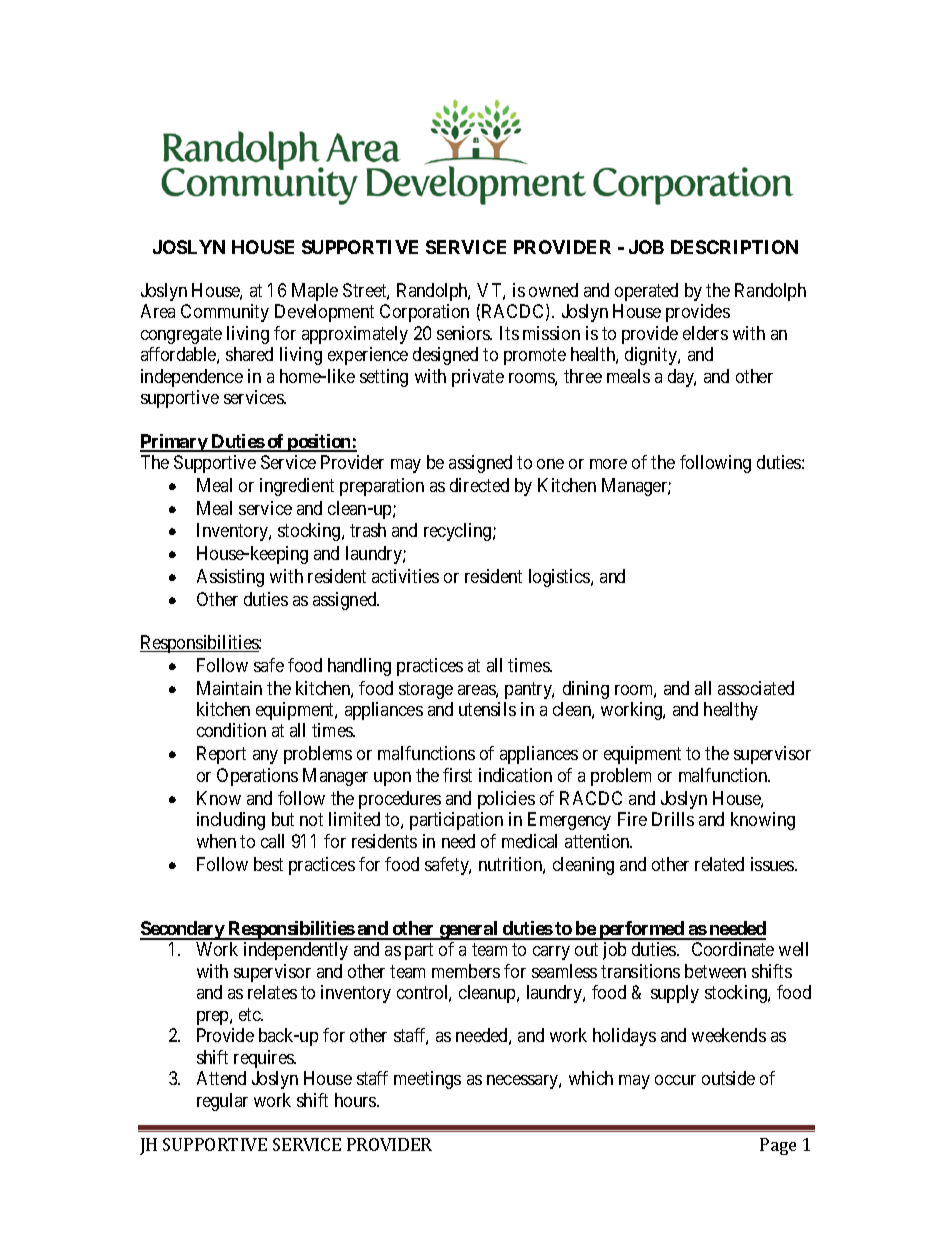 Image resolution: width=952 pixels, height=1233 pixels. I want to click on utensils, so click(487, 709).
